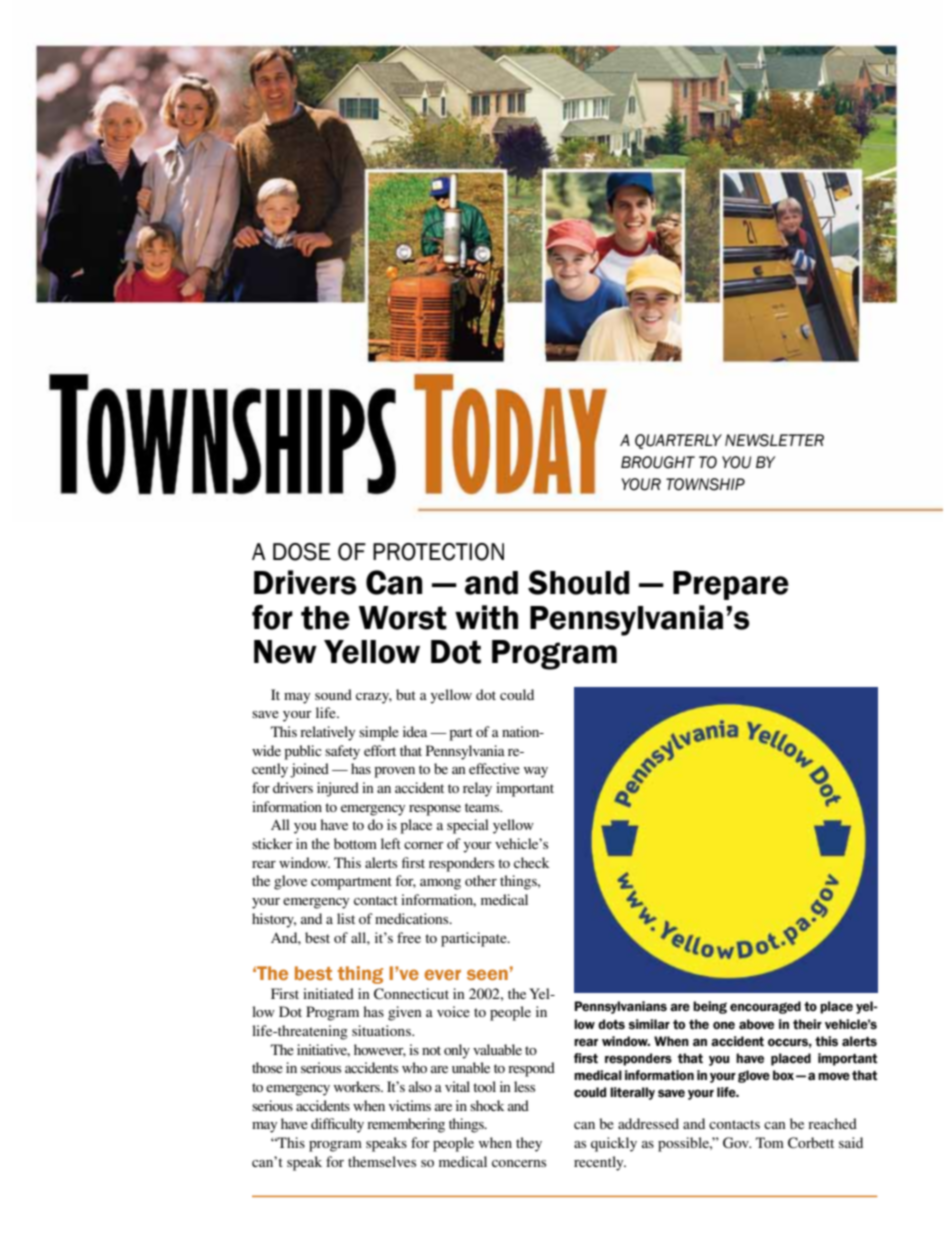 The image size is (952, 1233). I want to click on difficulty, so click(337, 1125).
